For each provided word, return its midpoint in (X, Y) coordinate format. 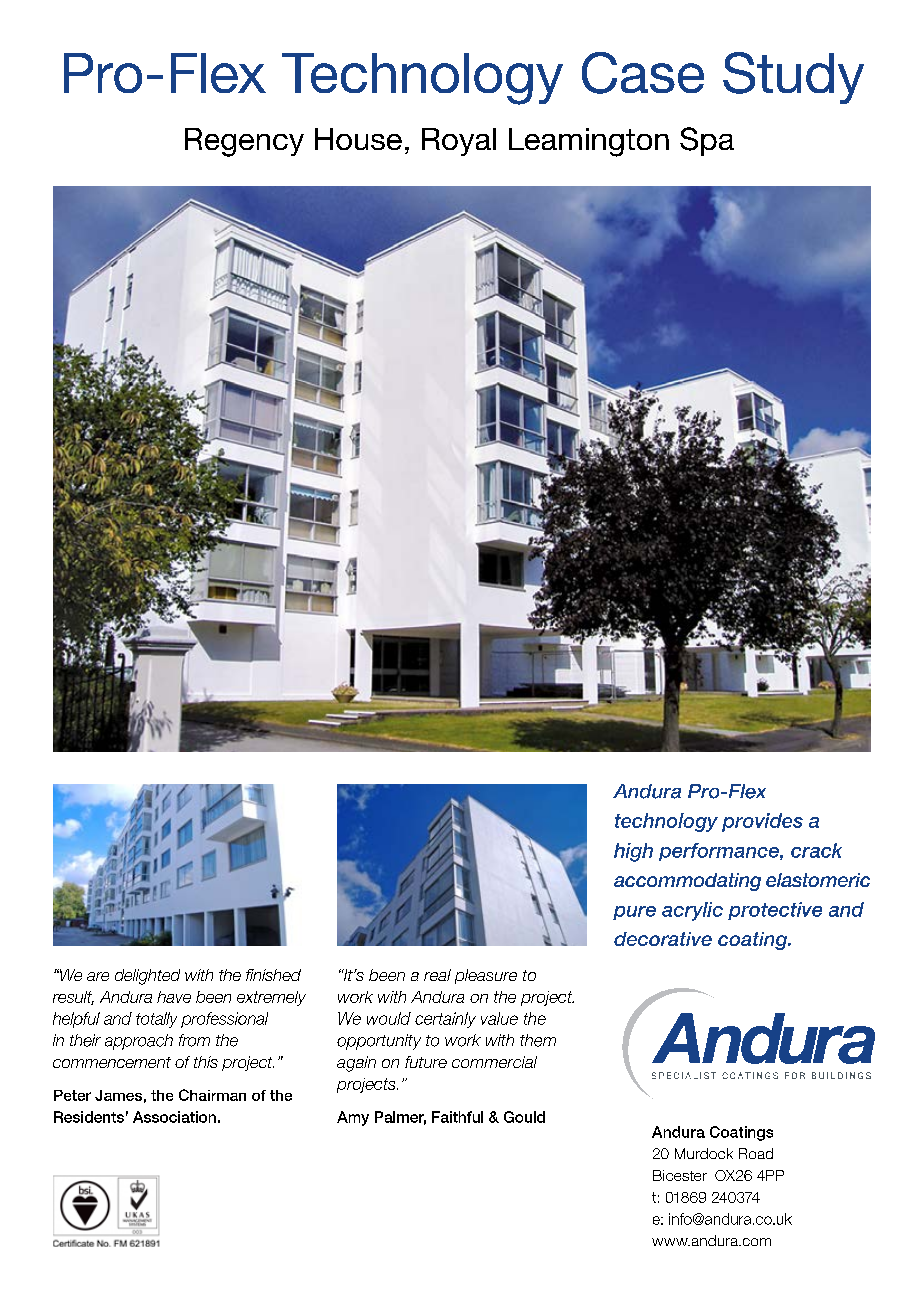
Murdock (704, 1153)
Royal (459, 142)
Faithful (457, 1117)
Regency (244, 142)
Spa (707, 141)
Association (174, 1117)
